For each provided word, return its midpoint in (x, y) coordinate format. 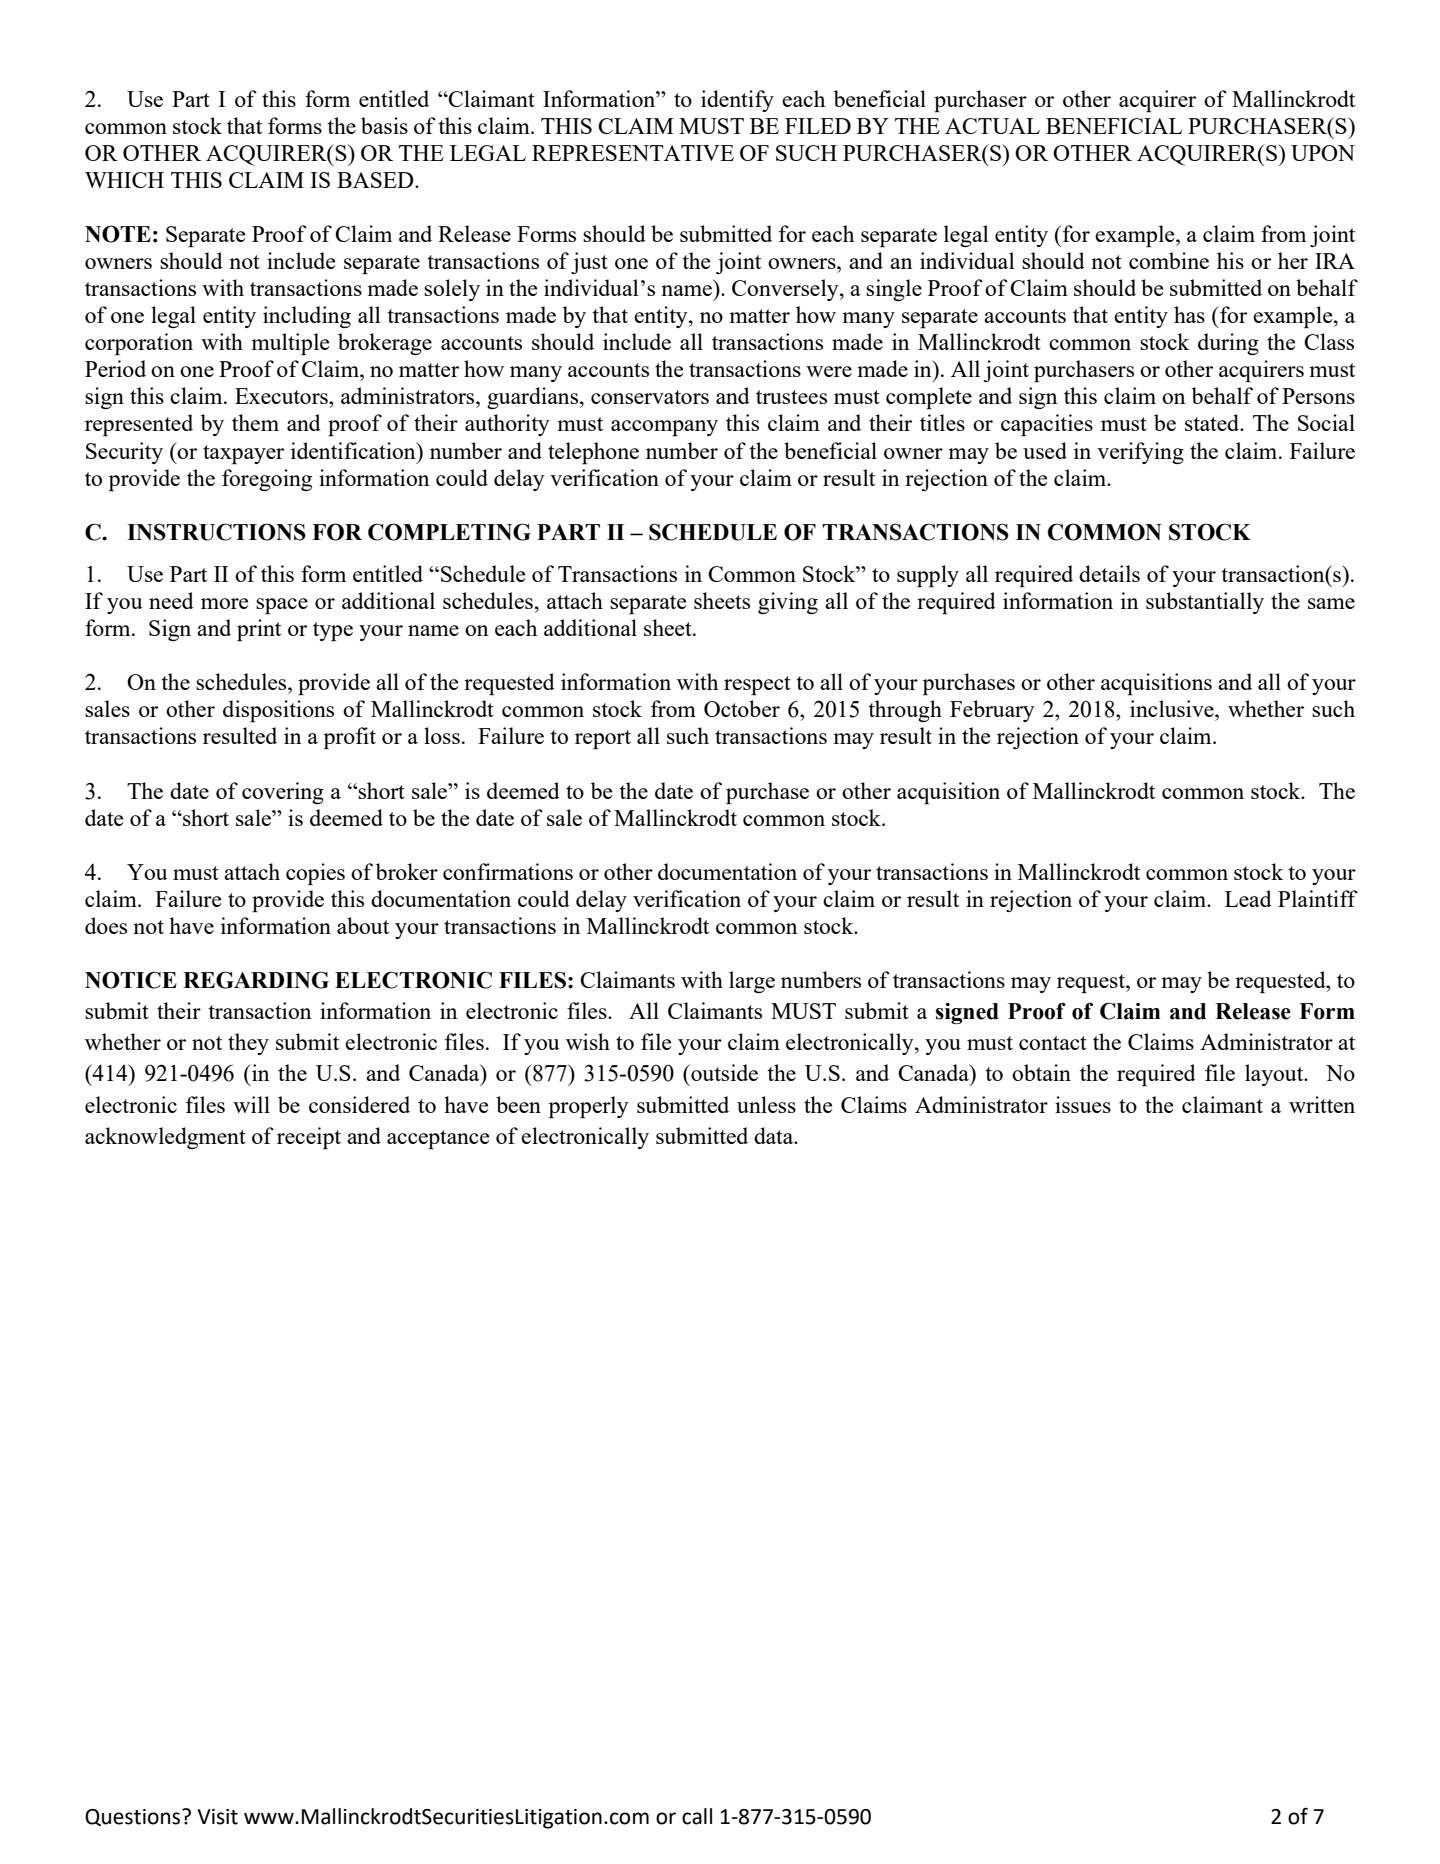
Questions (134, 1817)
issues (1083, 1104)
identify (737, 101)
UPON (1323, 153)
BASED (376, 180)
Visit (217, 1817)
